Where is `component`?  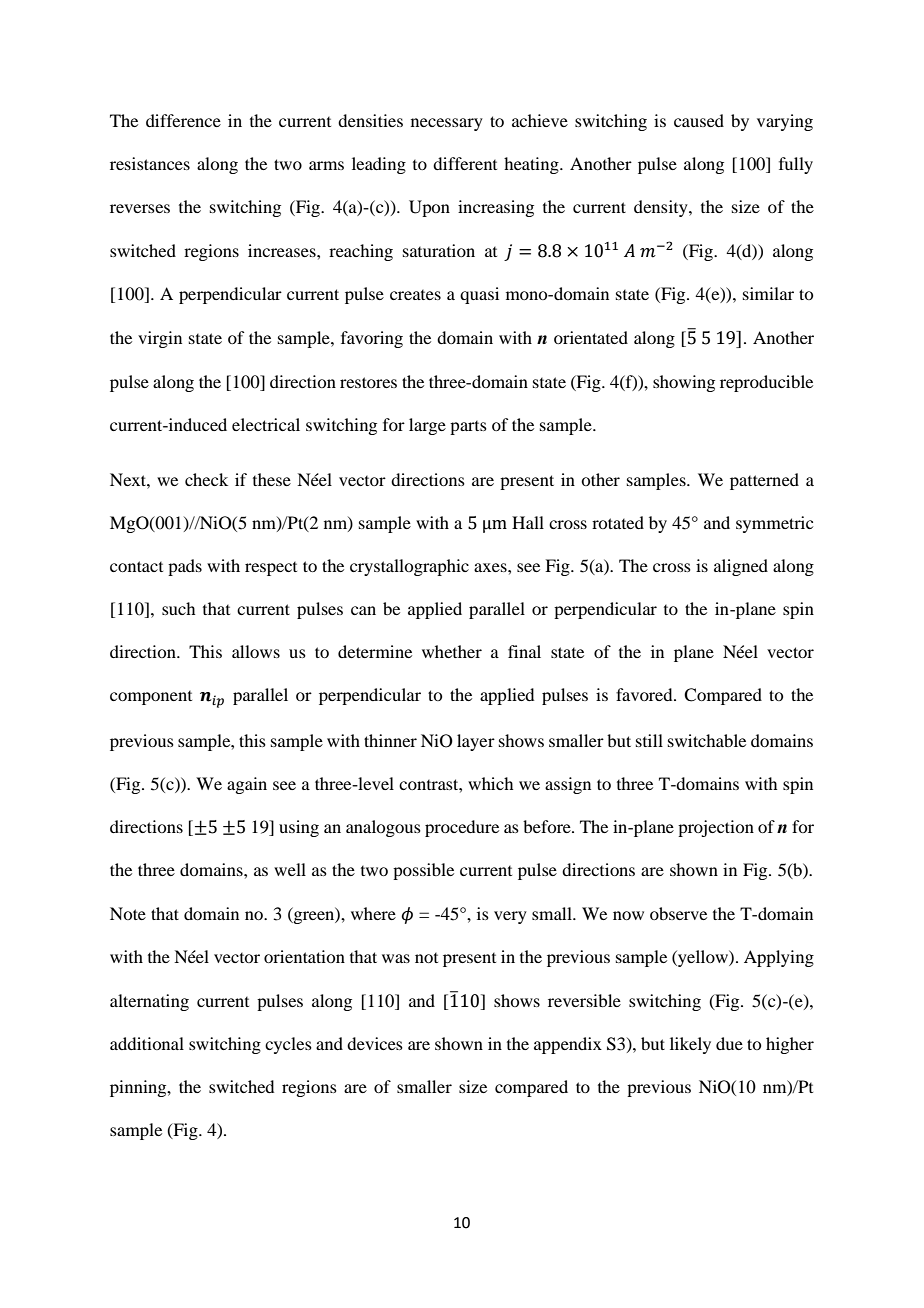
component is located at coordinates (151, 698).
